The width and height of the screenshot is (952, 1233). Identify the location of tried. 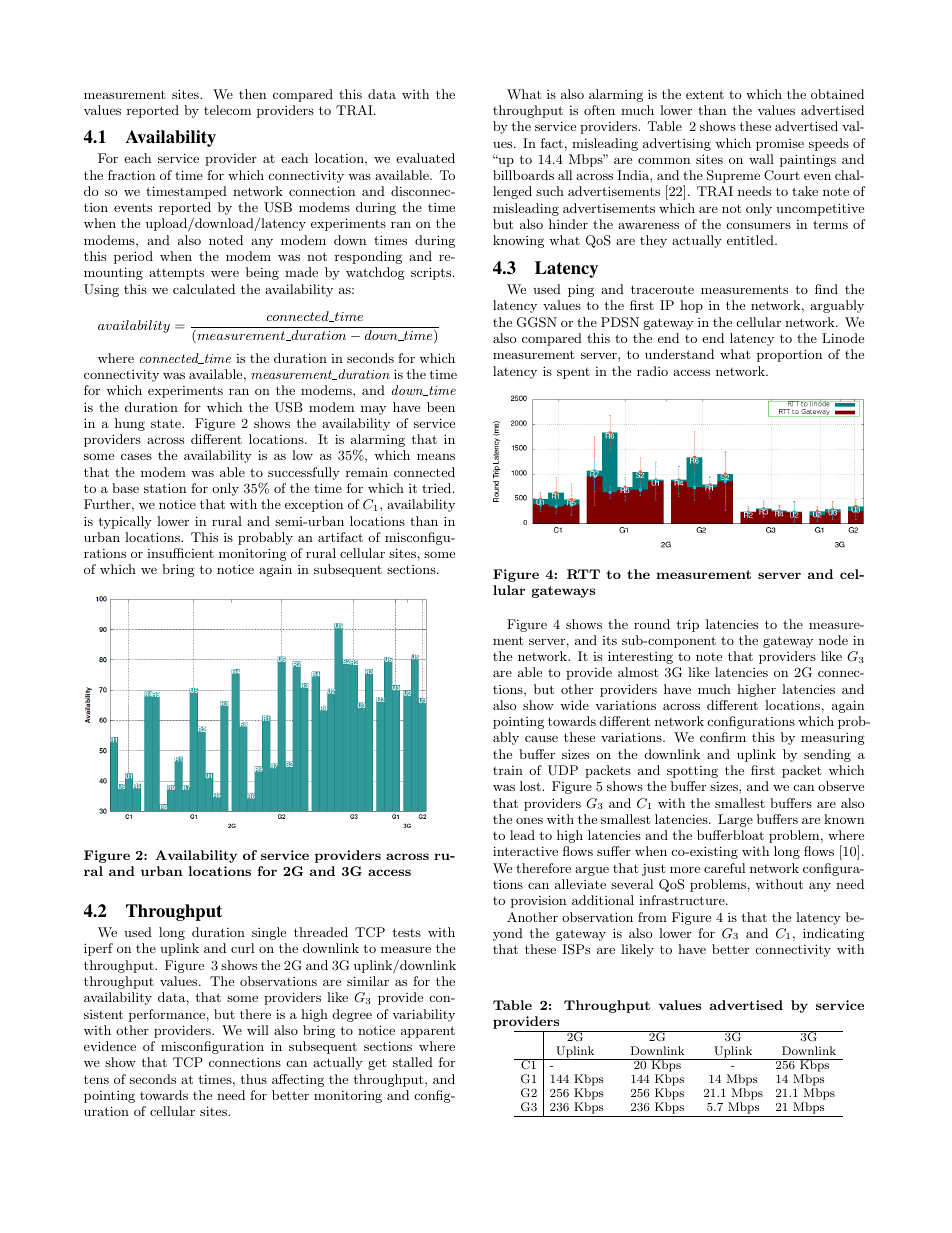
(436, 488).
